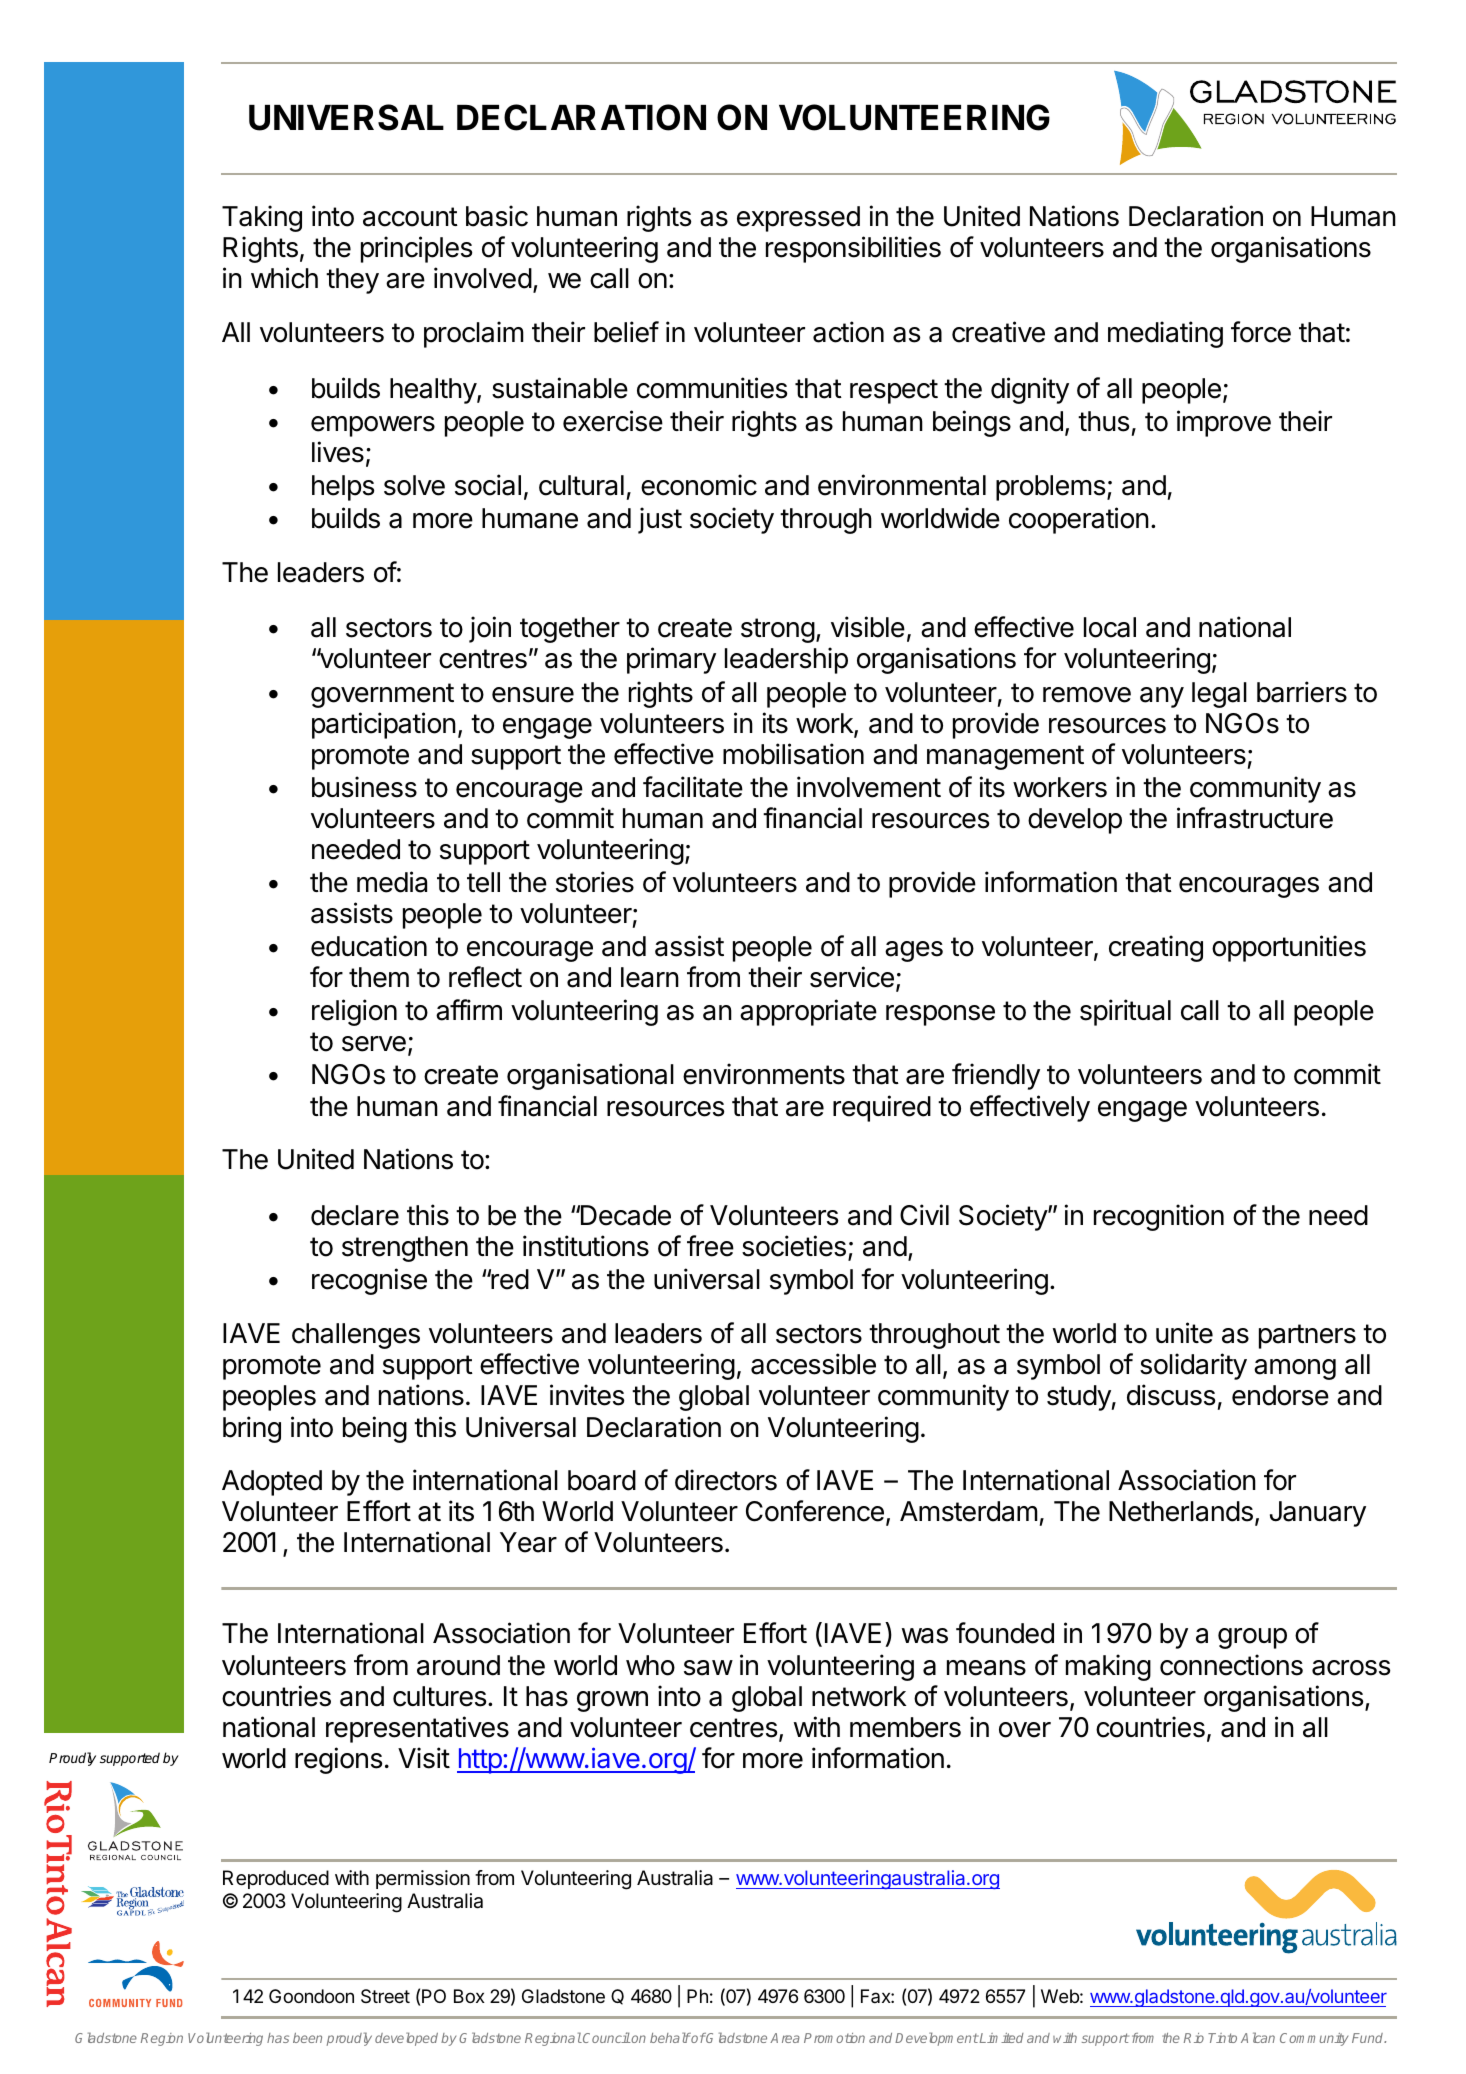 Image resolution: width=1466 pixels, height=2074 pixels. What do you see at coordinates (356, 1336) in the screenshot?
I see `challenges` at bounding box center [356, 1336].
